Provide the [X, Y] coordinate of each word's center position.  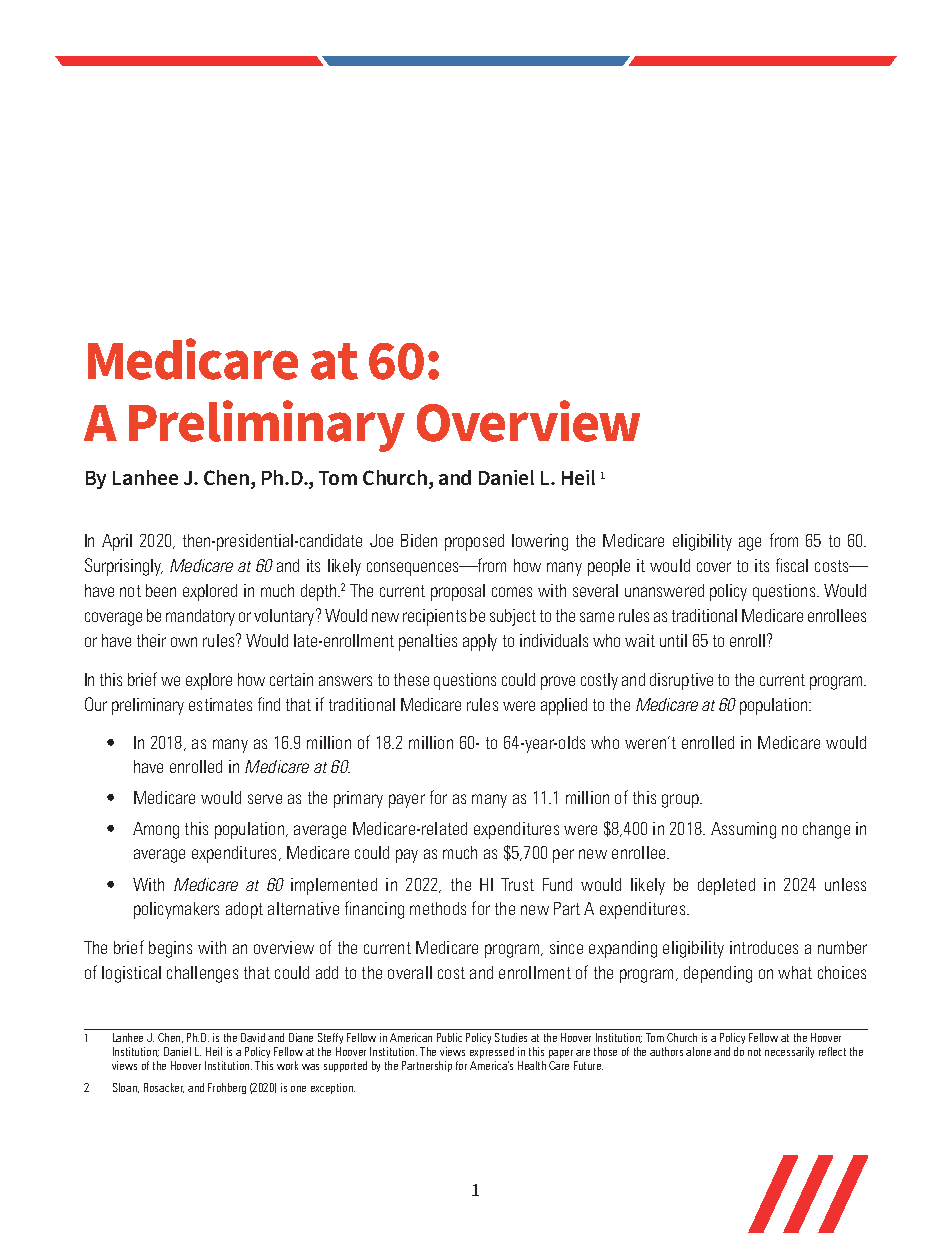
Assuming [743, 830]
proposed [474, 542]
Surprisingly [124, 567]
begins [170, 949]
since [566, 947]
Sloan [126, 1088]
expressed [492, 1054]
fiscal [792, 565]
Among [156, 830]
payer [407, 801]
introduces [764, 947]
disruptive [681, 681]
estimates [220, 704]
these [411, 679]
